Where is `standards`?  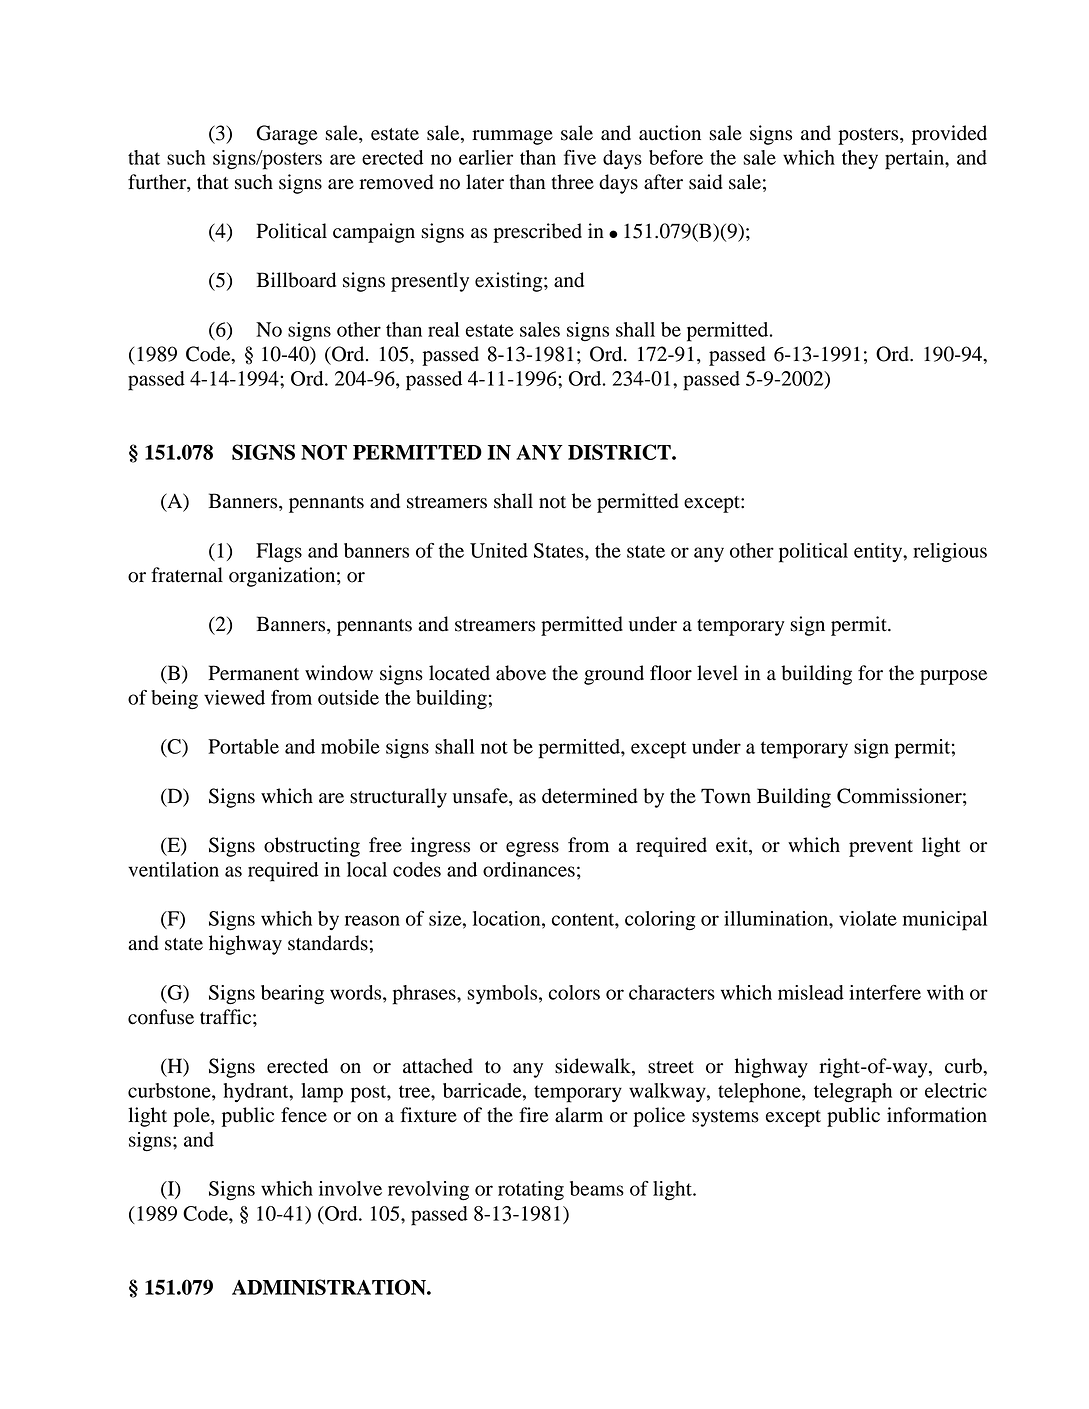 standards is located at coordinates (328, 943).
